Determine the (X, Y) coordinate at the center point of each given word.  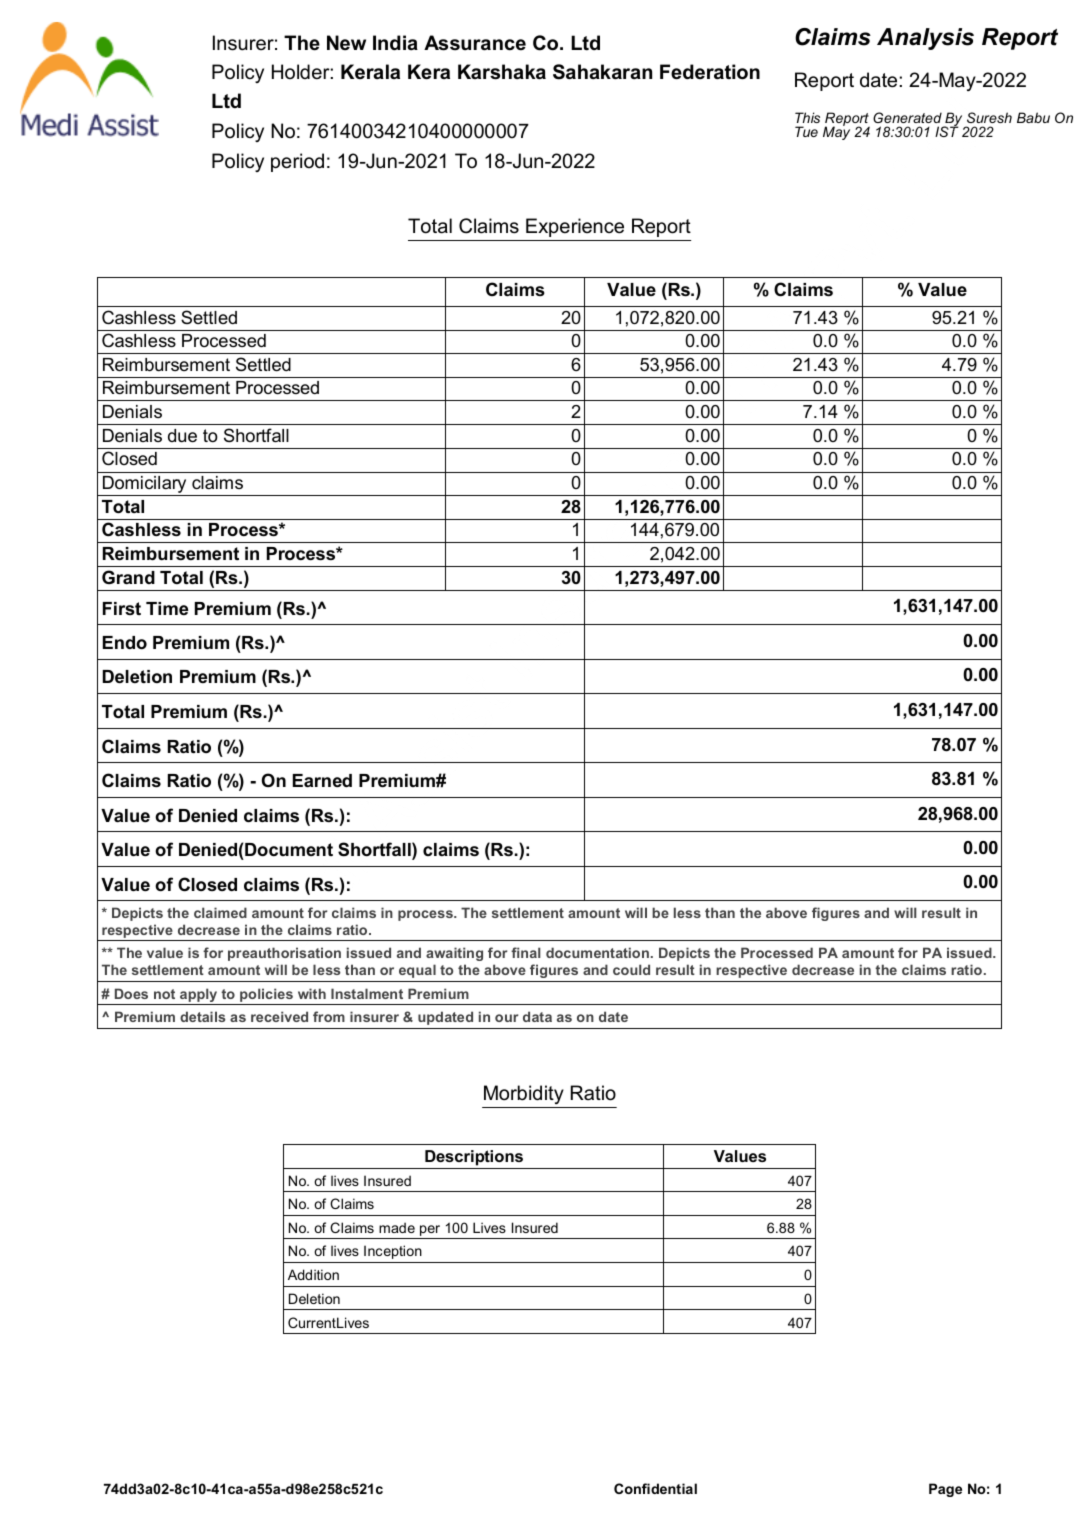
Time (167, 608)
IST (947, 131)
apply (199, 996)
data (537, 1016)
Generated (907, 117)
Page (945, 1490)
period (297, 162)
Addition (313, 1274)
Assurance (475, 43)
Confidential (655, 1488)
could (631, 969)
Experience (575, 227)
